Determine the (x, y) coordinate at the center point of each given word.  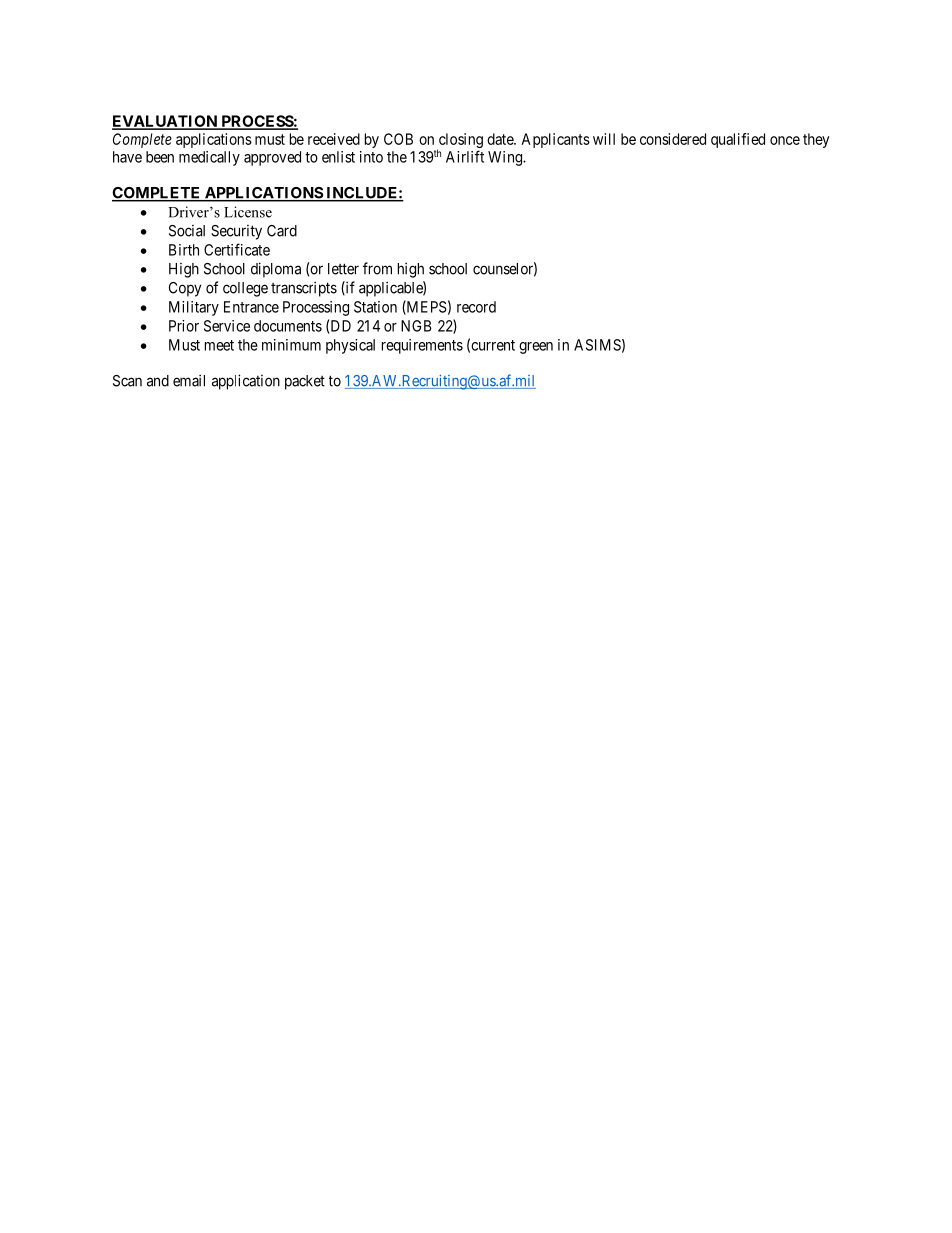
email (189, 380)
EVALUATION (165, 122)
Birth (184, 250)
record (476, 307)
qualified (738, 140)
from (377, 268)
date (501, 139)
